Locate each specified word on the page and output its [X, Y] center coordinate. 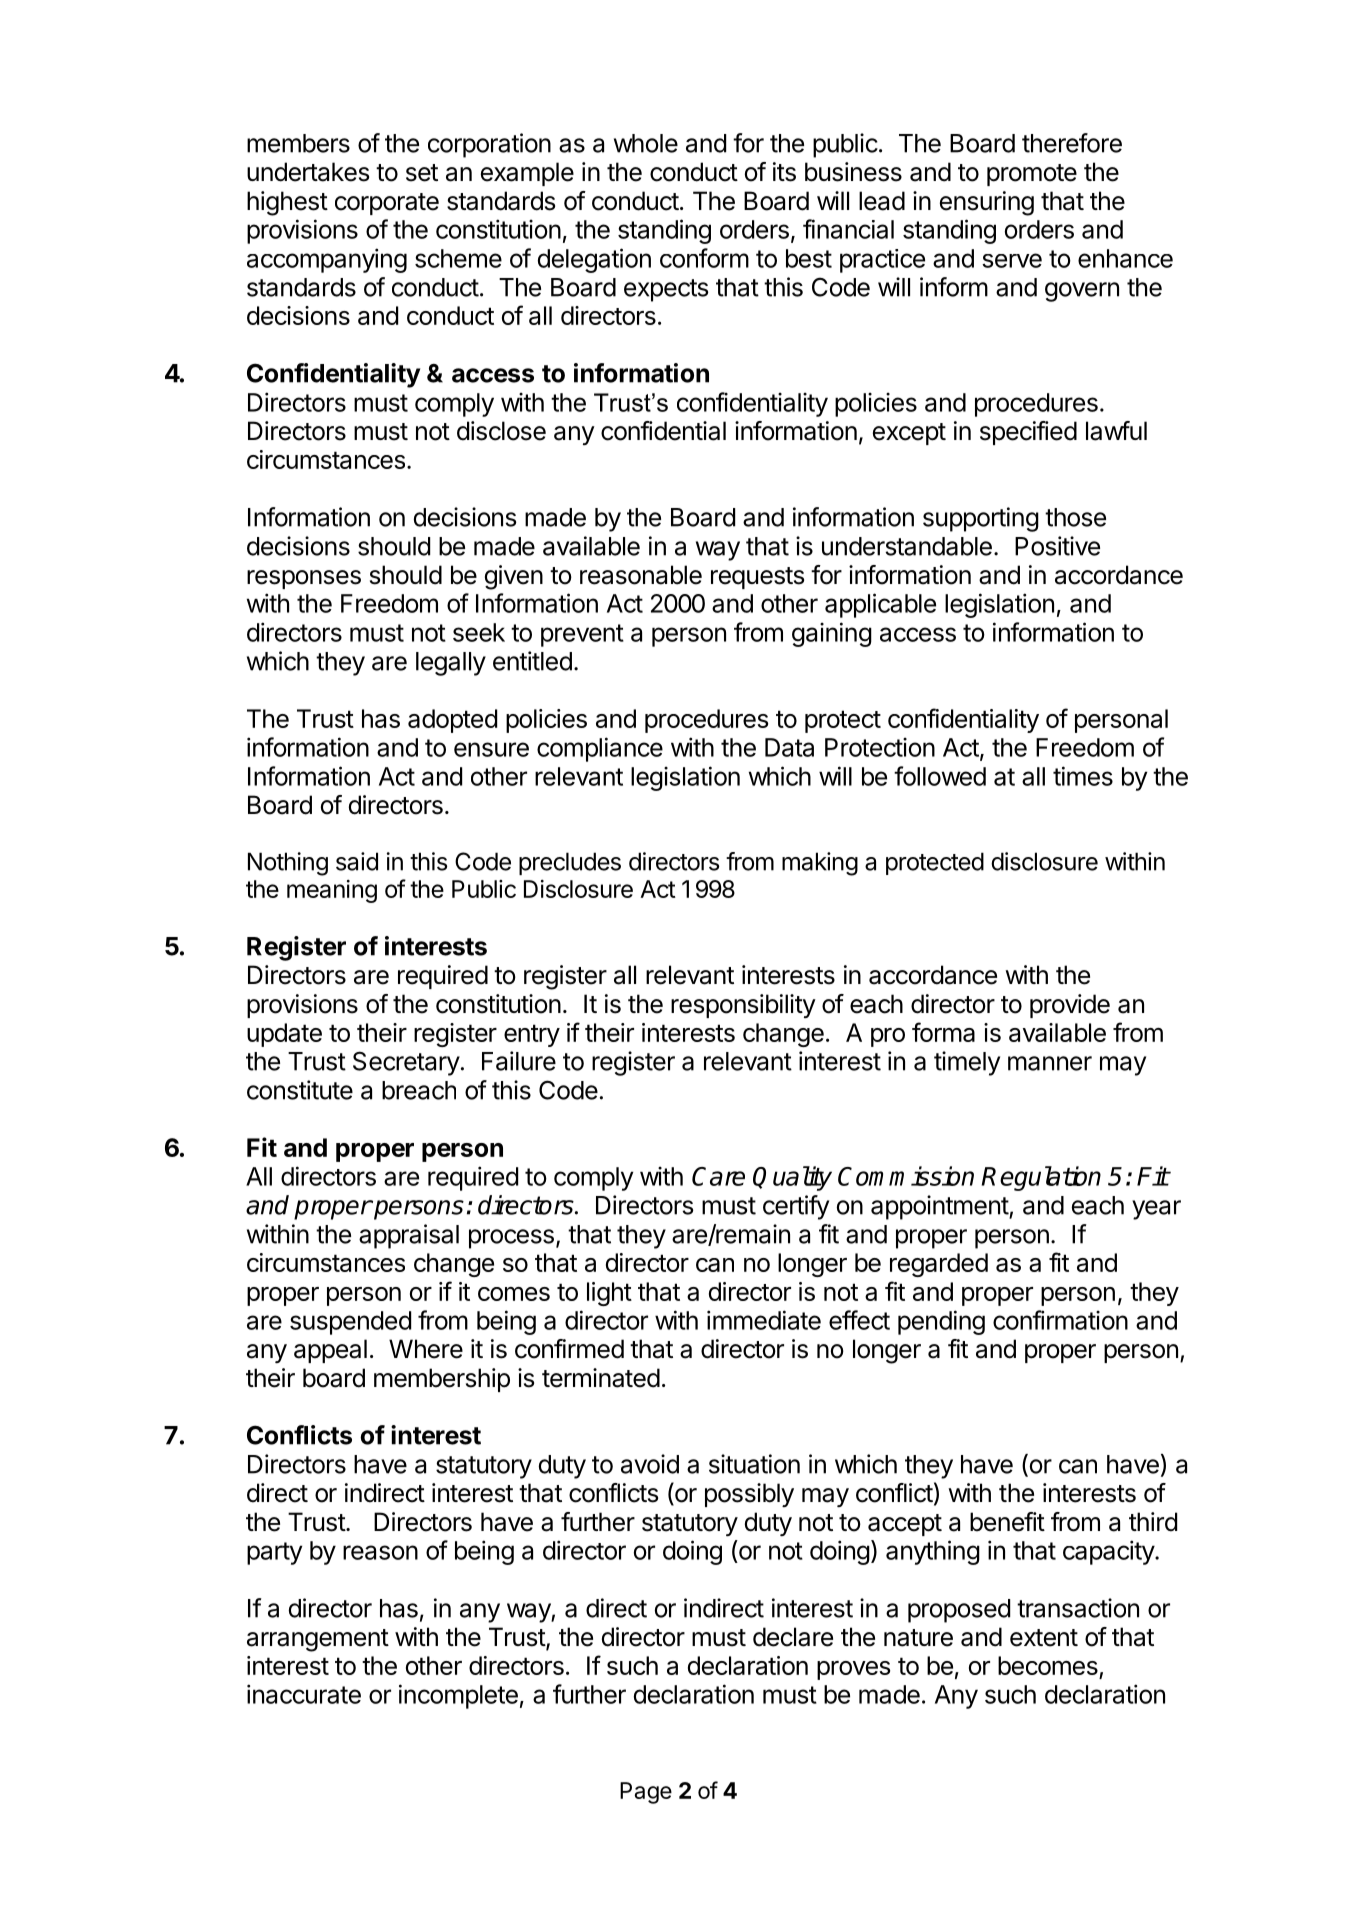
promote [1032, 175]
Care [718, 1176]
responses [304, 579]
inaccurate [304, 1694]
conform [704, 258]
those [1075, 517]
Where [426, 1349]
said [357, 861]
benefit [1007, 1522]
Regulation [1041, 1178]
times [1083, 776]
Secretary [406, 1063]
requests [757, 578]
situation [754, 1464]
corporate [387, 204]
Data [789, 747]
